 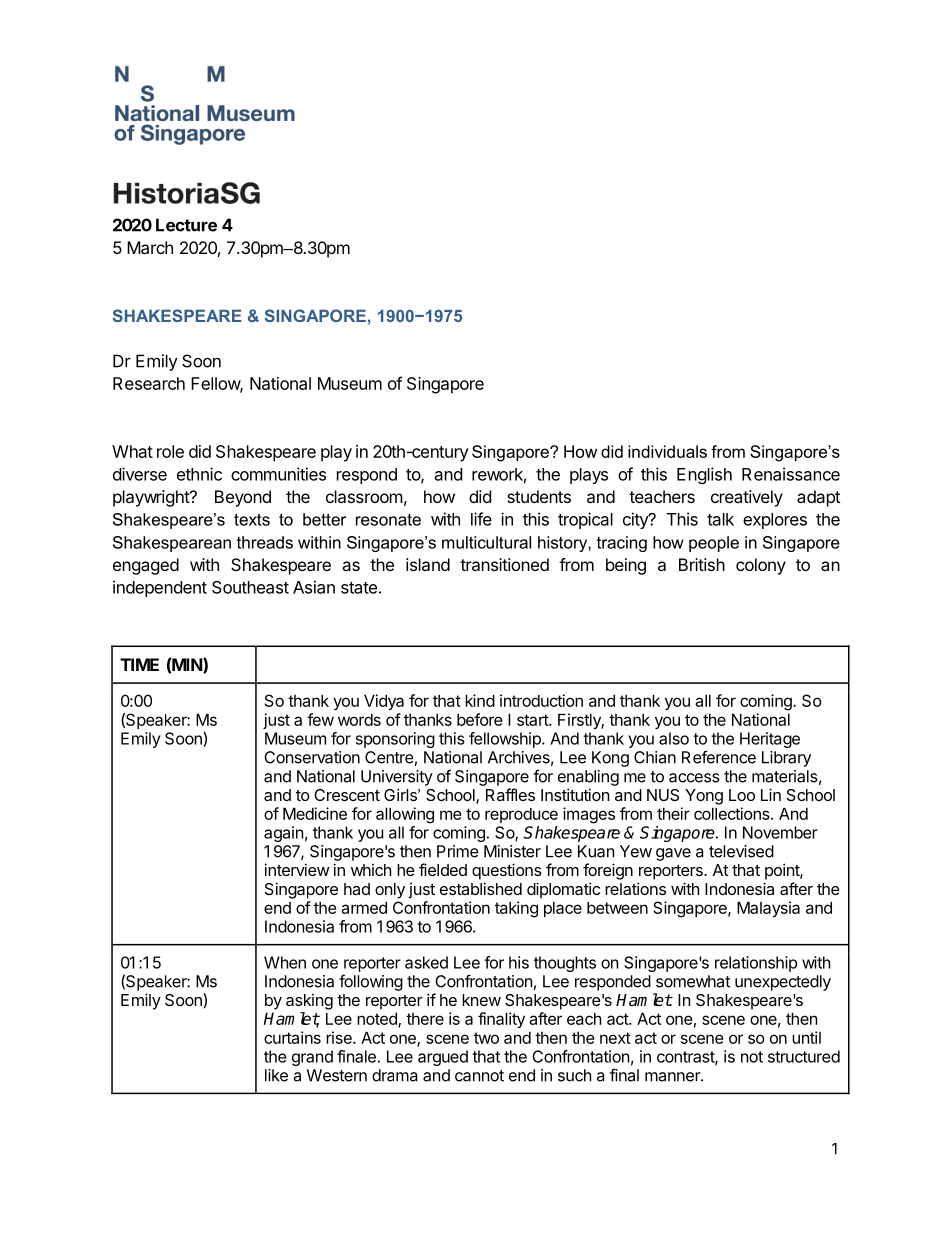 What do you see at coordinates (312, 757) in the screenshot?
I see `Conservation` at bounding box center [312, 757].
